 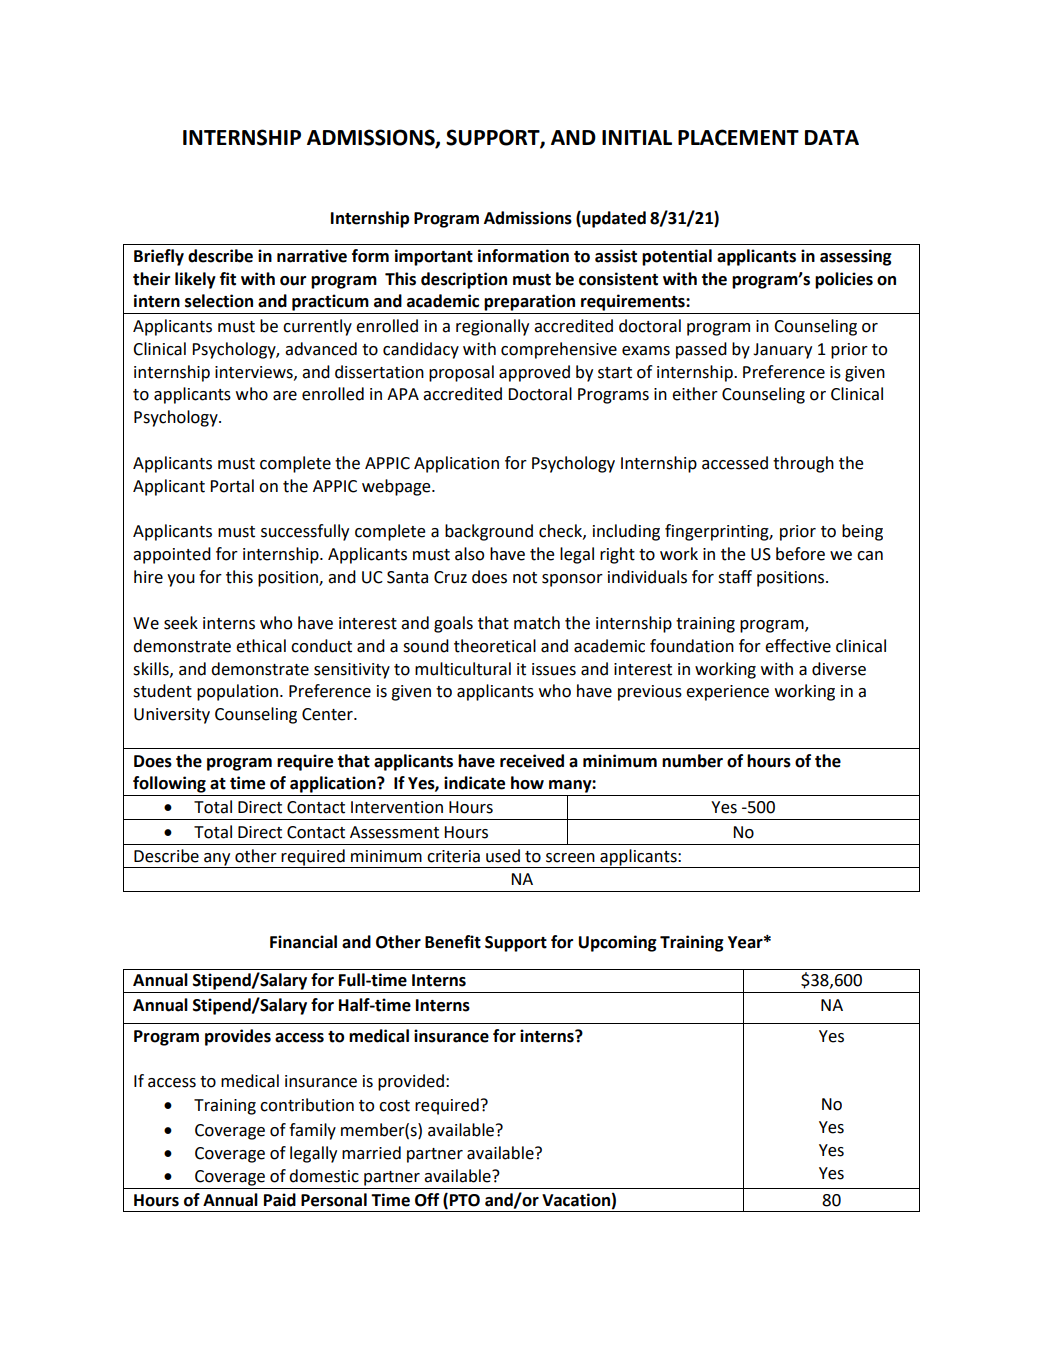 I want to click on effective, so click(x=798, y=646).
